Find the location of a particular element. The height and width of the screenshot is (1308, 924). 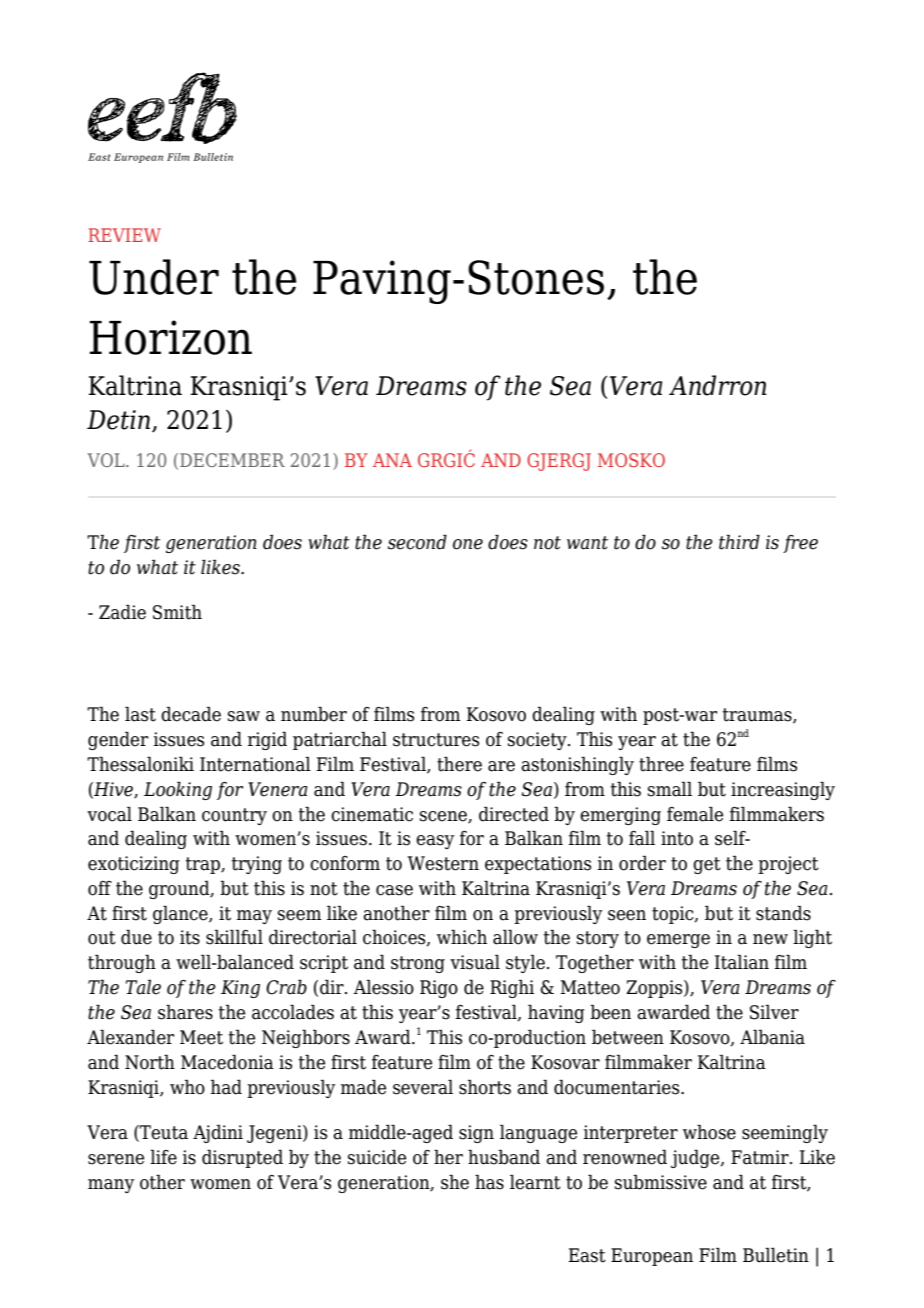

ANA is located at coordinates (392, 460).
